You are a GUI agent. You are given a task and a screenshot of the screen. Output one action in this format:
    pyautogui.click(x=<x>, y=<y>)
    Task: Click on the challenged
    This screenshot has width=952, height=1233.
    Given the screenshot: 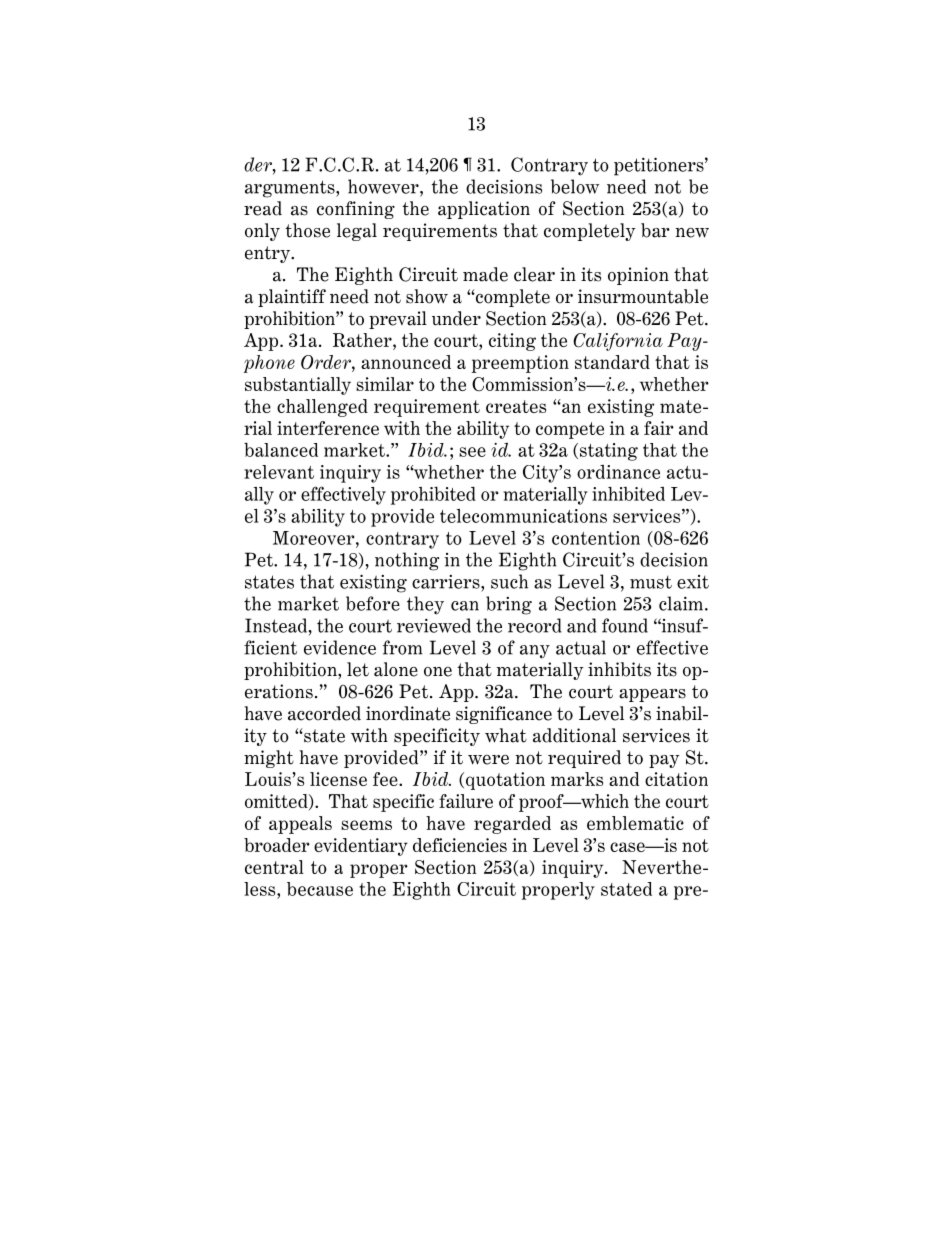 What is the action you would take?
    pyautogui.click(x=322, y=408)
